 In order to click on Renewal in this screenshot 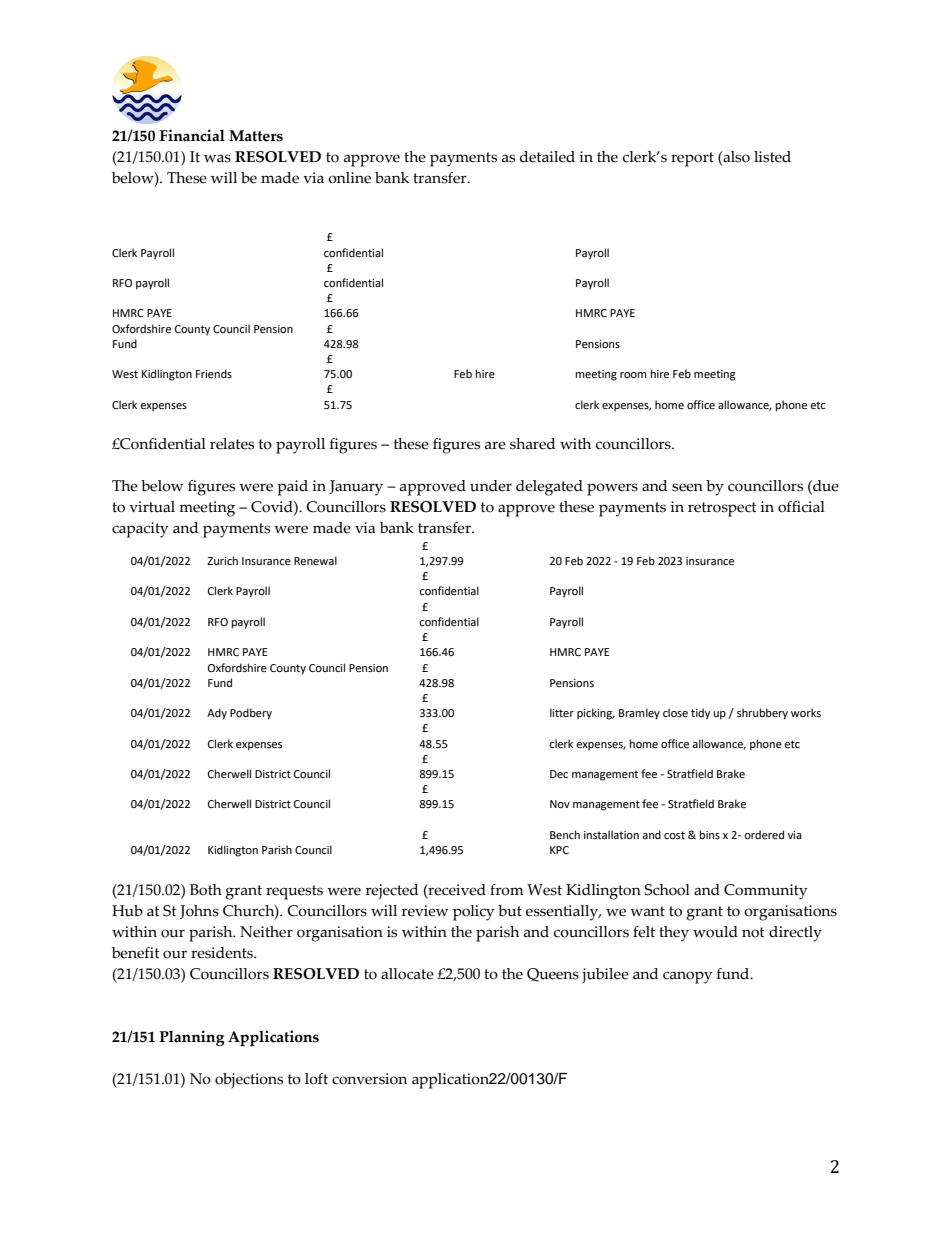, I will do `click(315, 561)`.
